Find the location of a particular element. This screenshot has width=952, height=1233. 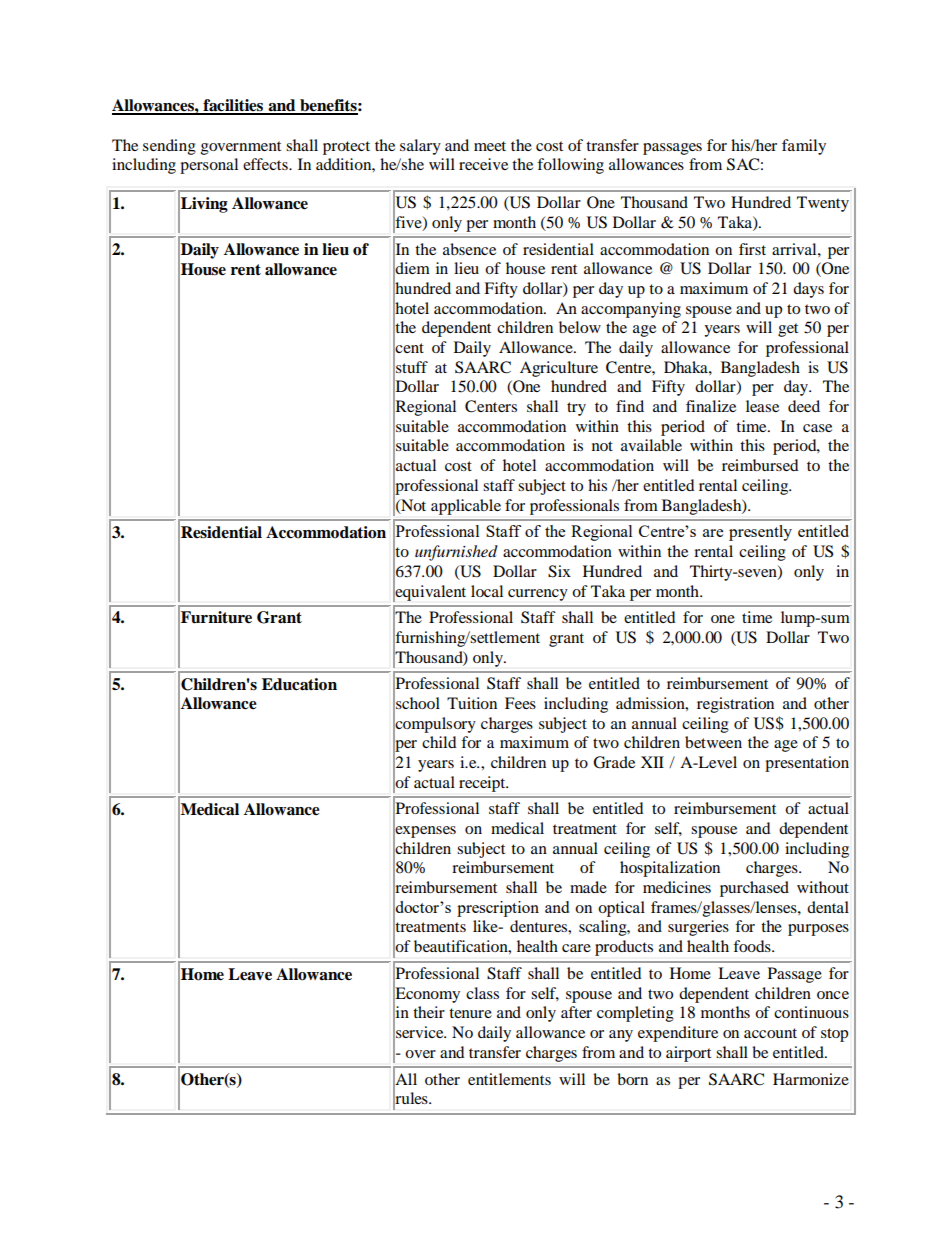

get is located at coordinates (788, 330).
